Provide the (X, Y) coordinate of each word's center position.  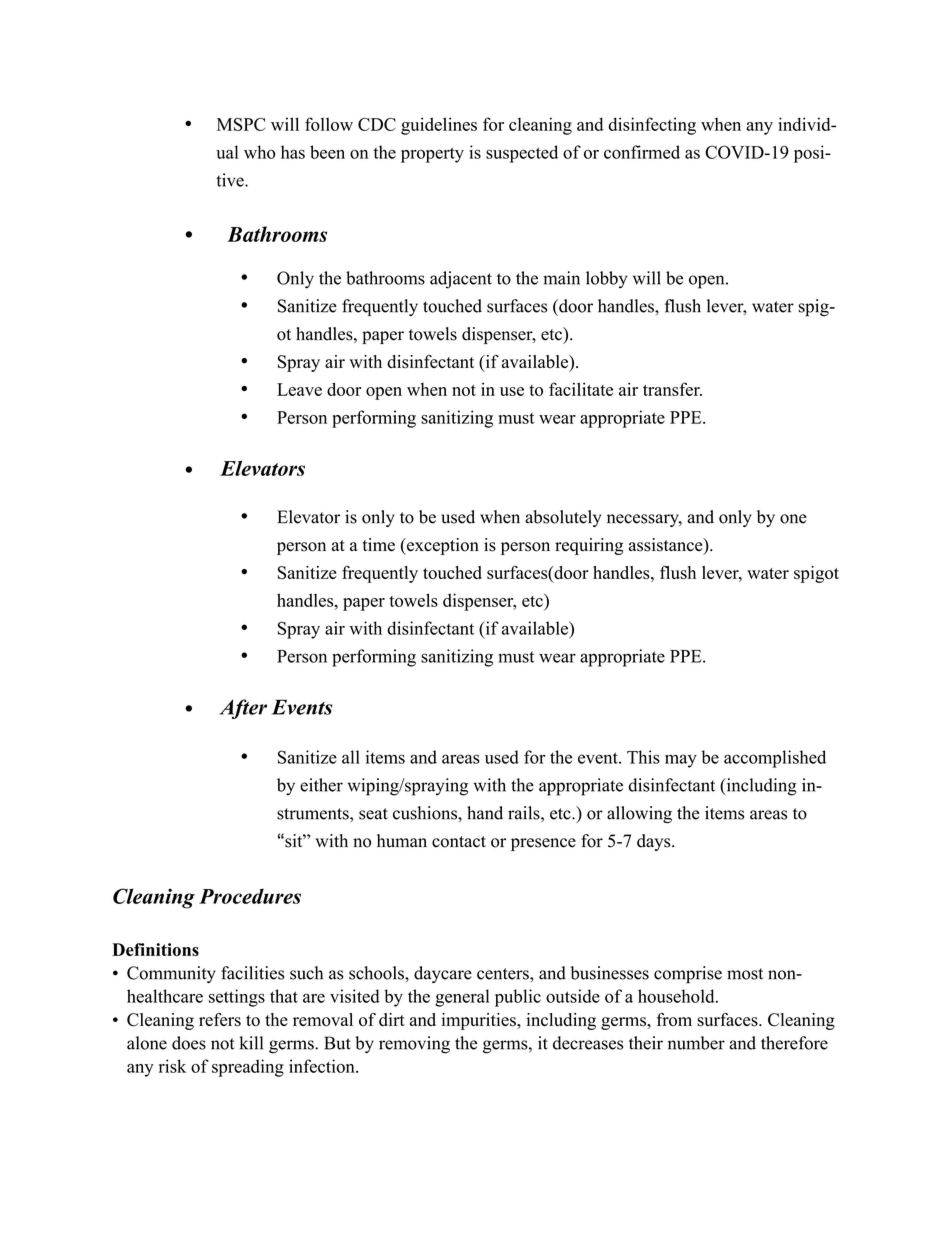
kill (251, 1043)
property (432, 155)
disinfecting (652, 126)
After (243, 709)
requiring (589, 546)
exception (442, 546)
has (293, 152)
